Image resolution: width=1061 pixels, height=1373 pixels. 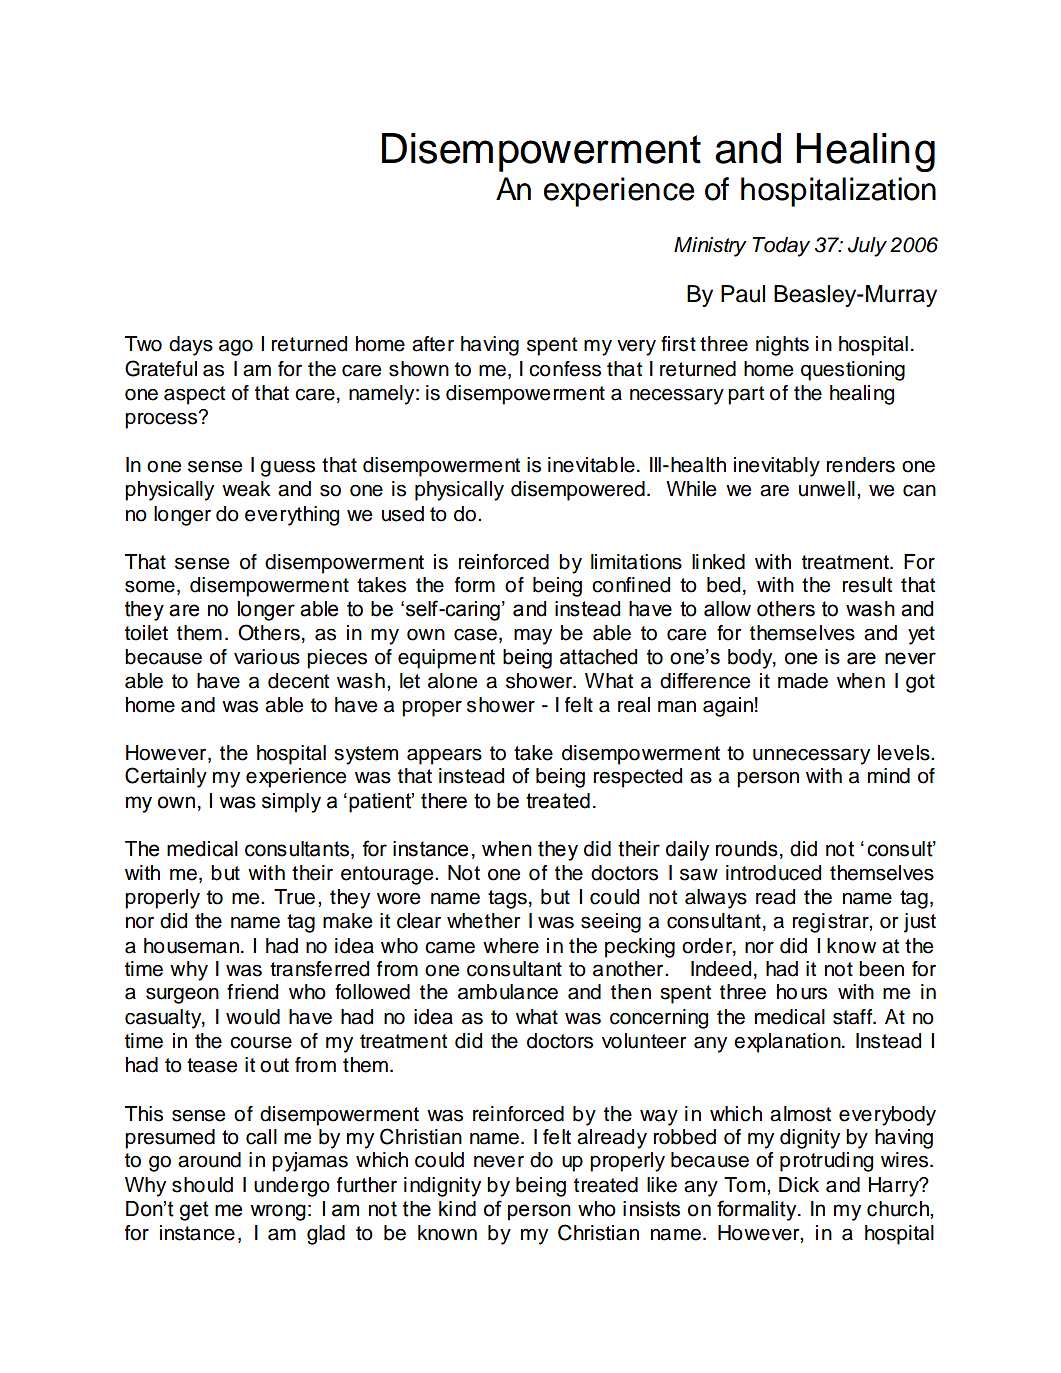 What do you see at coordinates (867, 247) in the screenshot?
I see `July` at bounding box center [867, 247].
